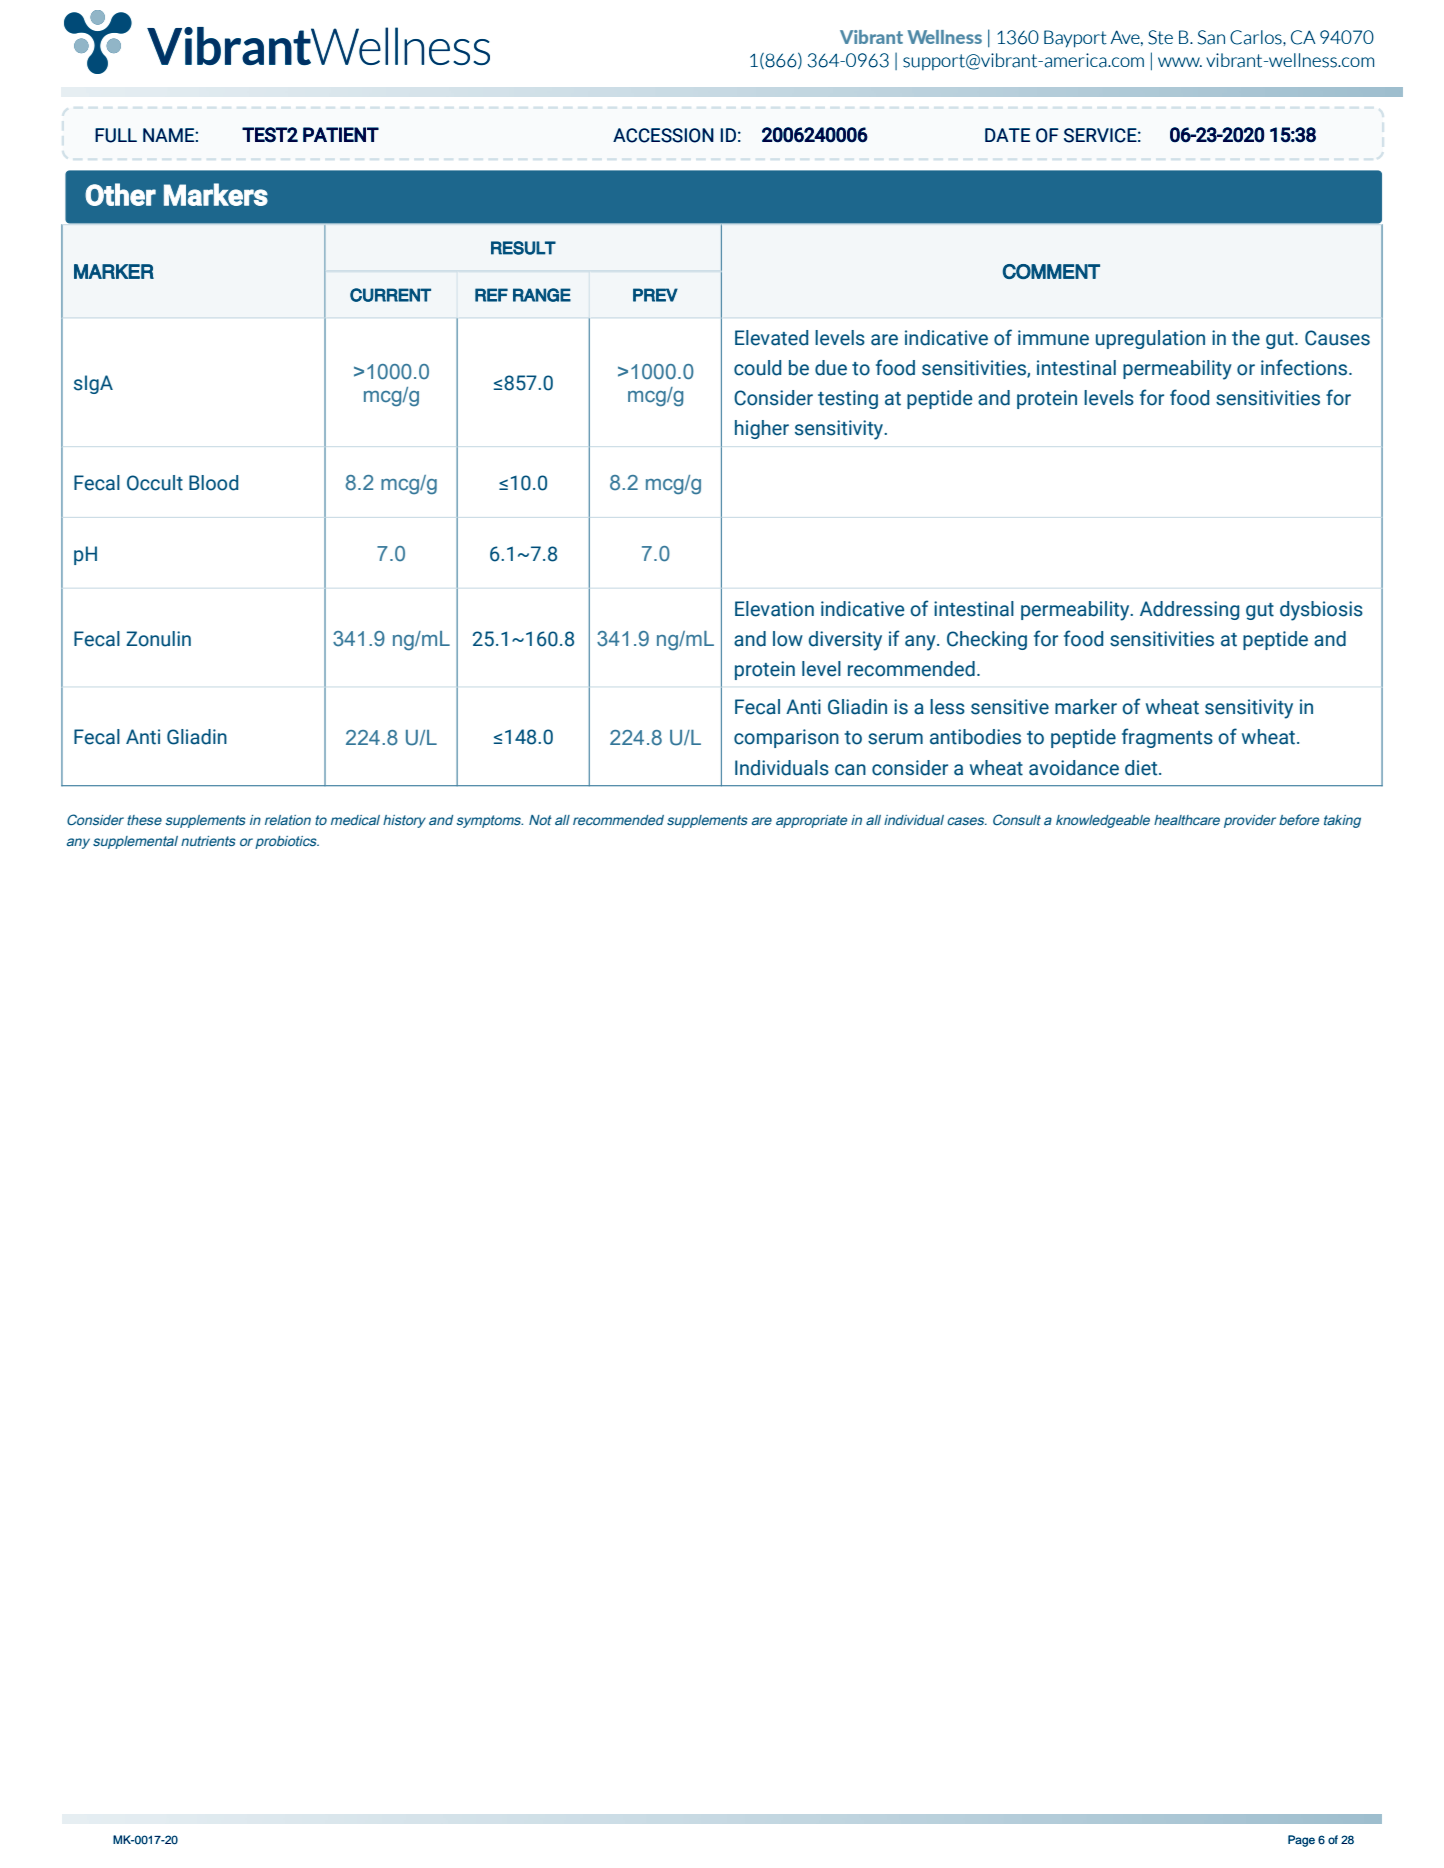  What do you see at coordinates (1142, 768) in the image?
I see `diet` at bounding box center [1142, 768].
